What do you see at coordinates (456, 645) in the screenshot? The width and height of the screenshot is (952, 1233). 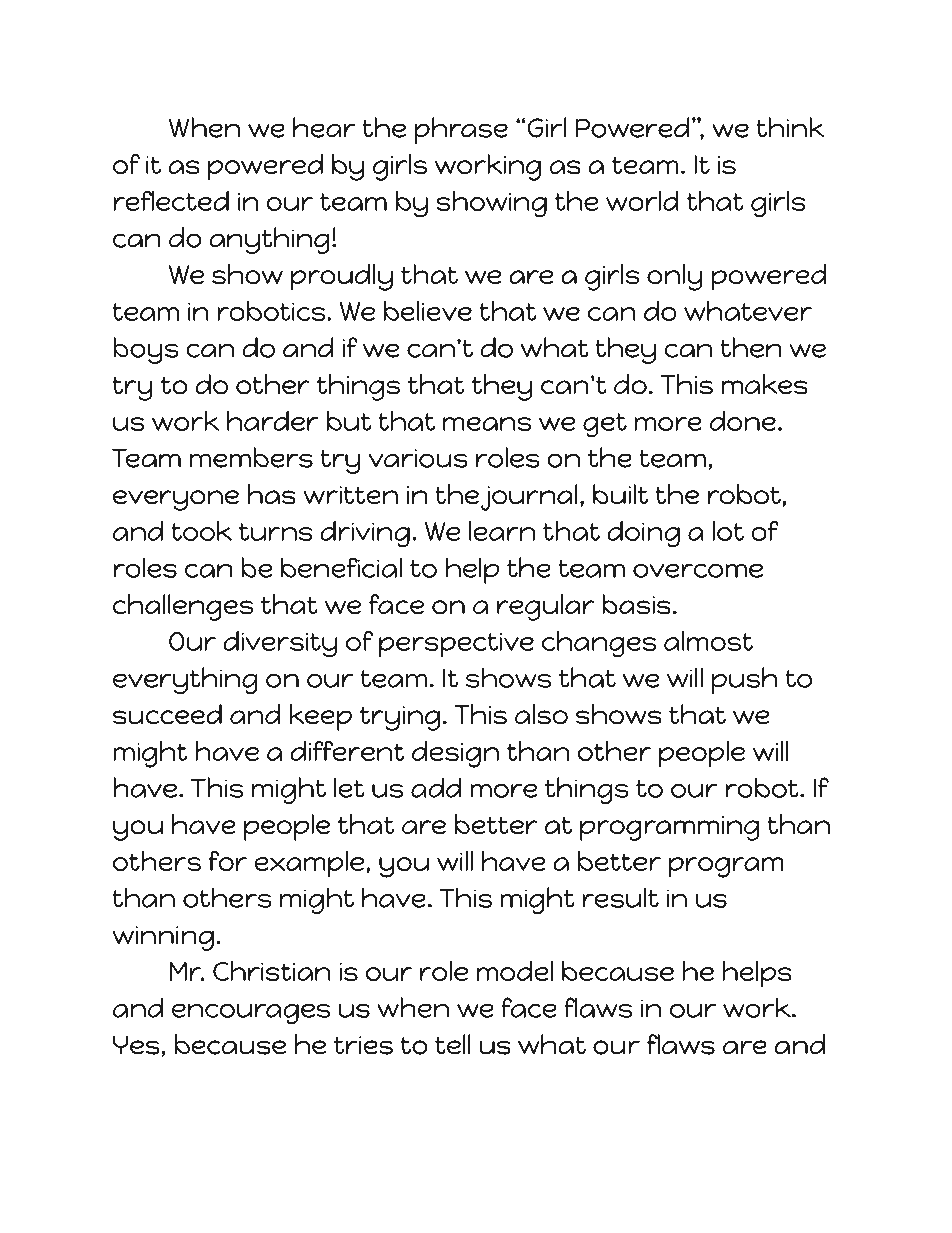 I see `perspective` at bounding box center [456, 645].
